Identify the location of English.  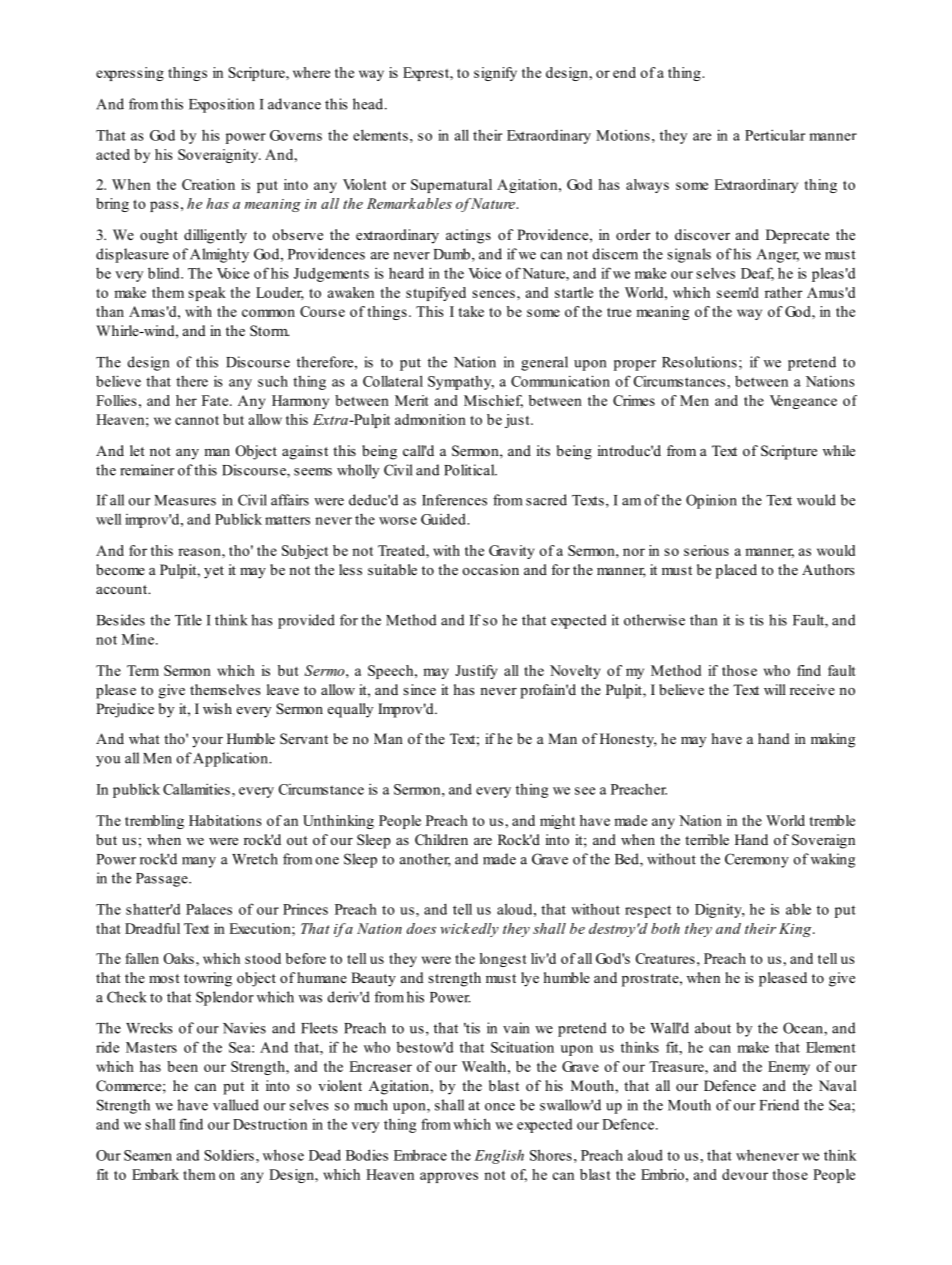
(499, 1156).
